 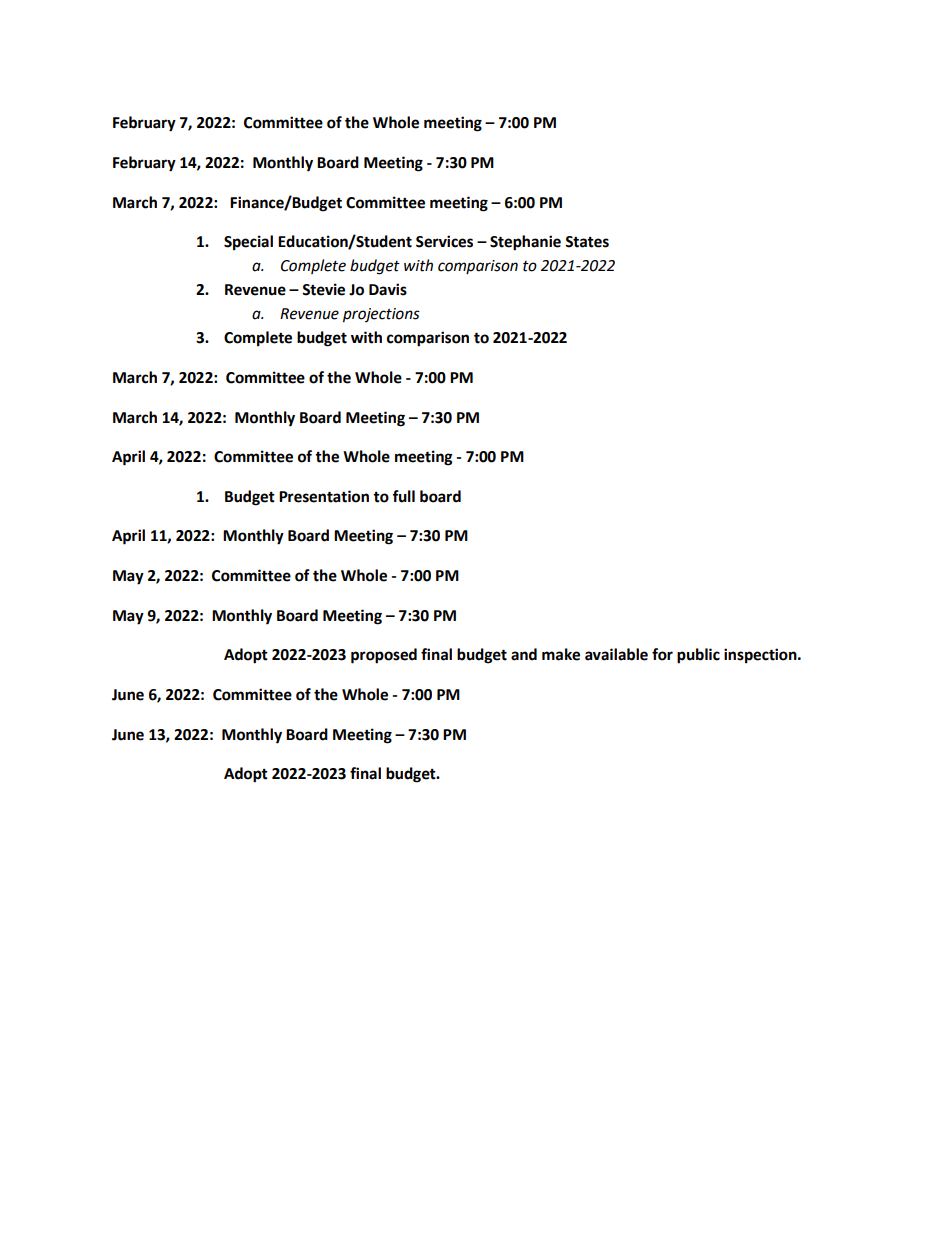 I want to click on Special, so click(x=248, y=243).
